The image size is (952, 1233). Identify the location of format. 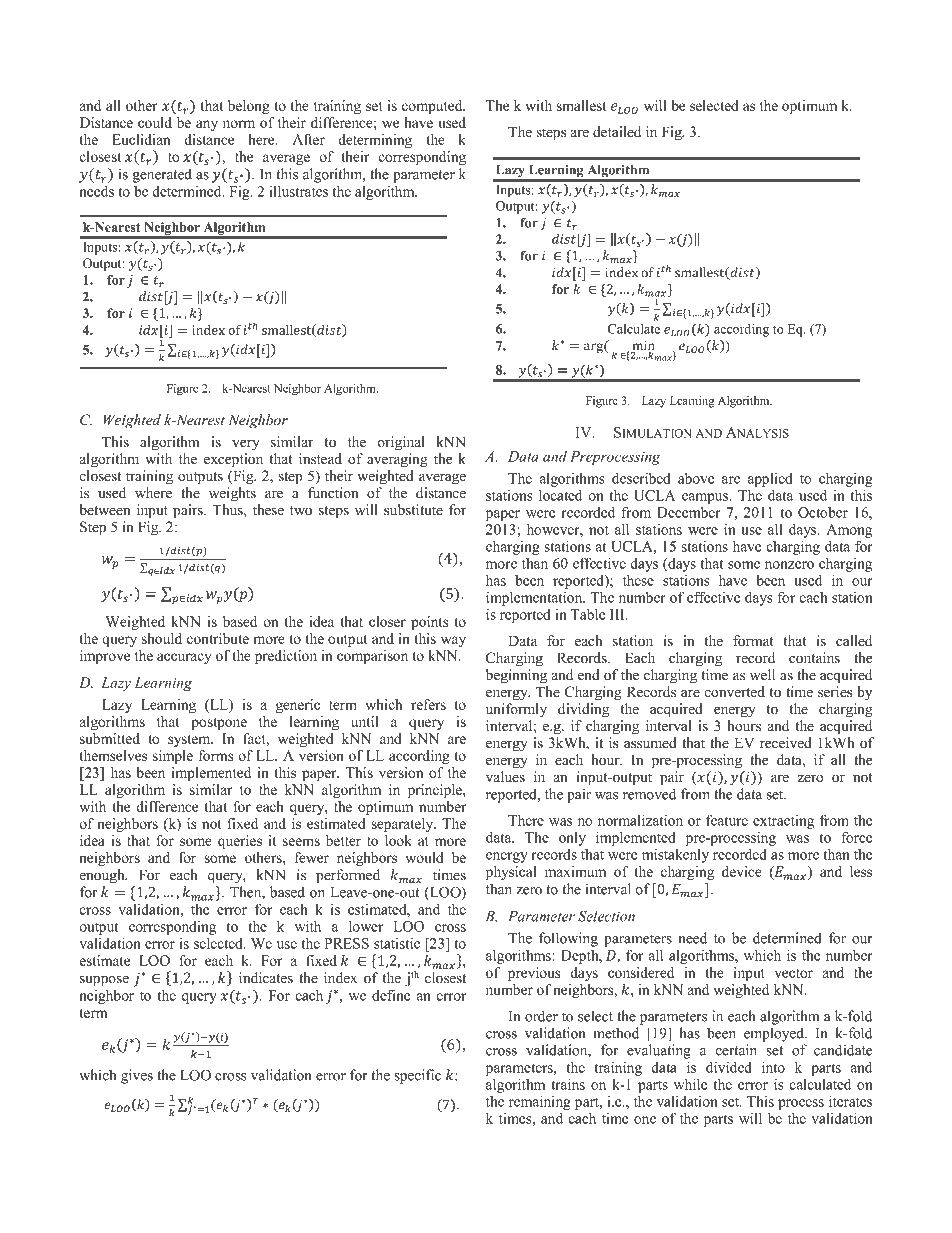
(753, 641).
